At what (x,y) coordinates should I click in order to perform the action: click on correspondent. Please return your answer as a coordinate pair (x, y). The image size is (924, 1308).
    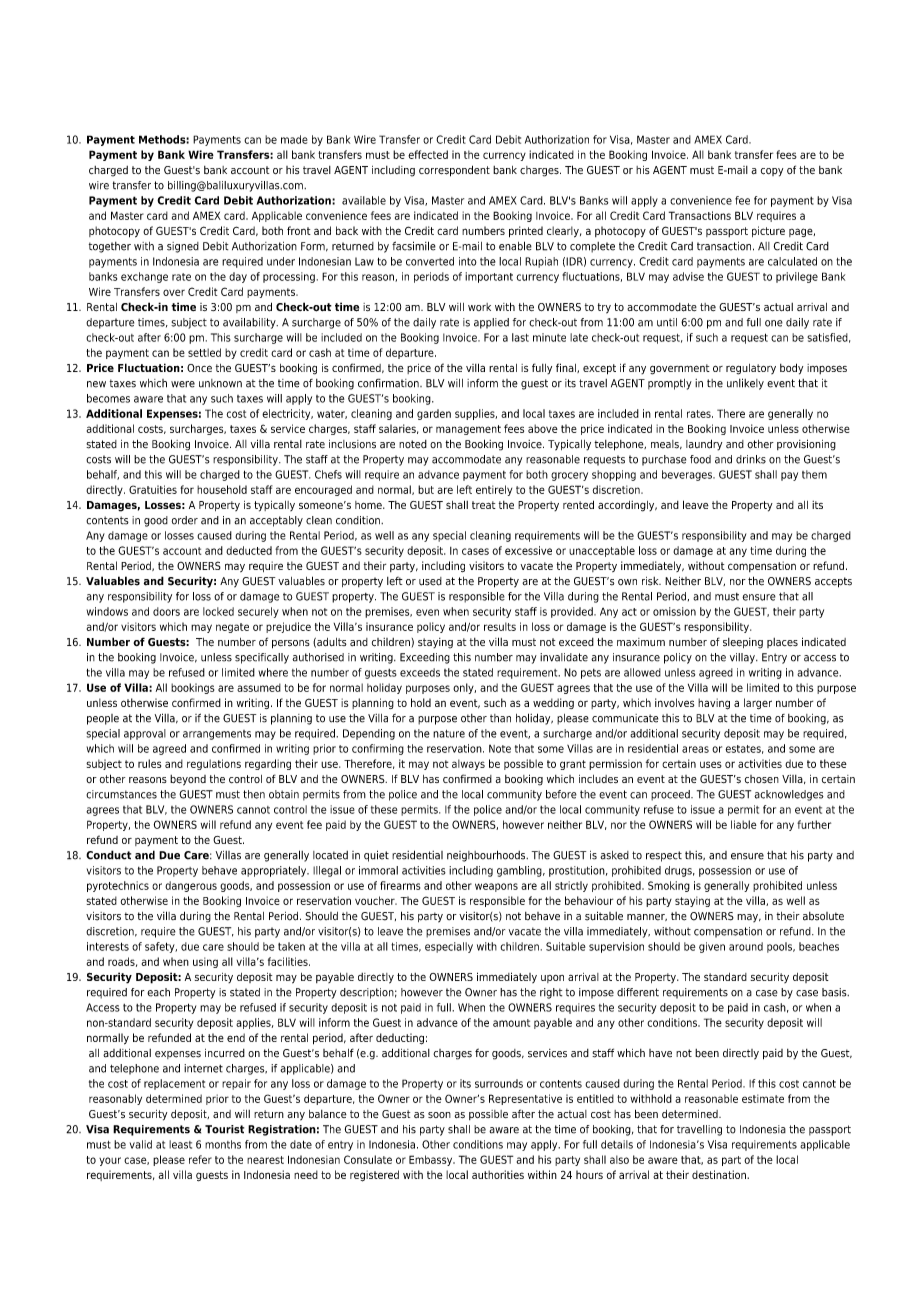
    Looking at the image, I should click on (454, 171).
